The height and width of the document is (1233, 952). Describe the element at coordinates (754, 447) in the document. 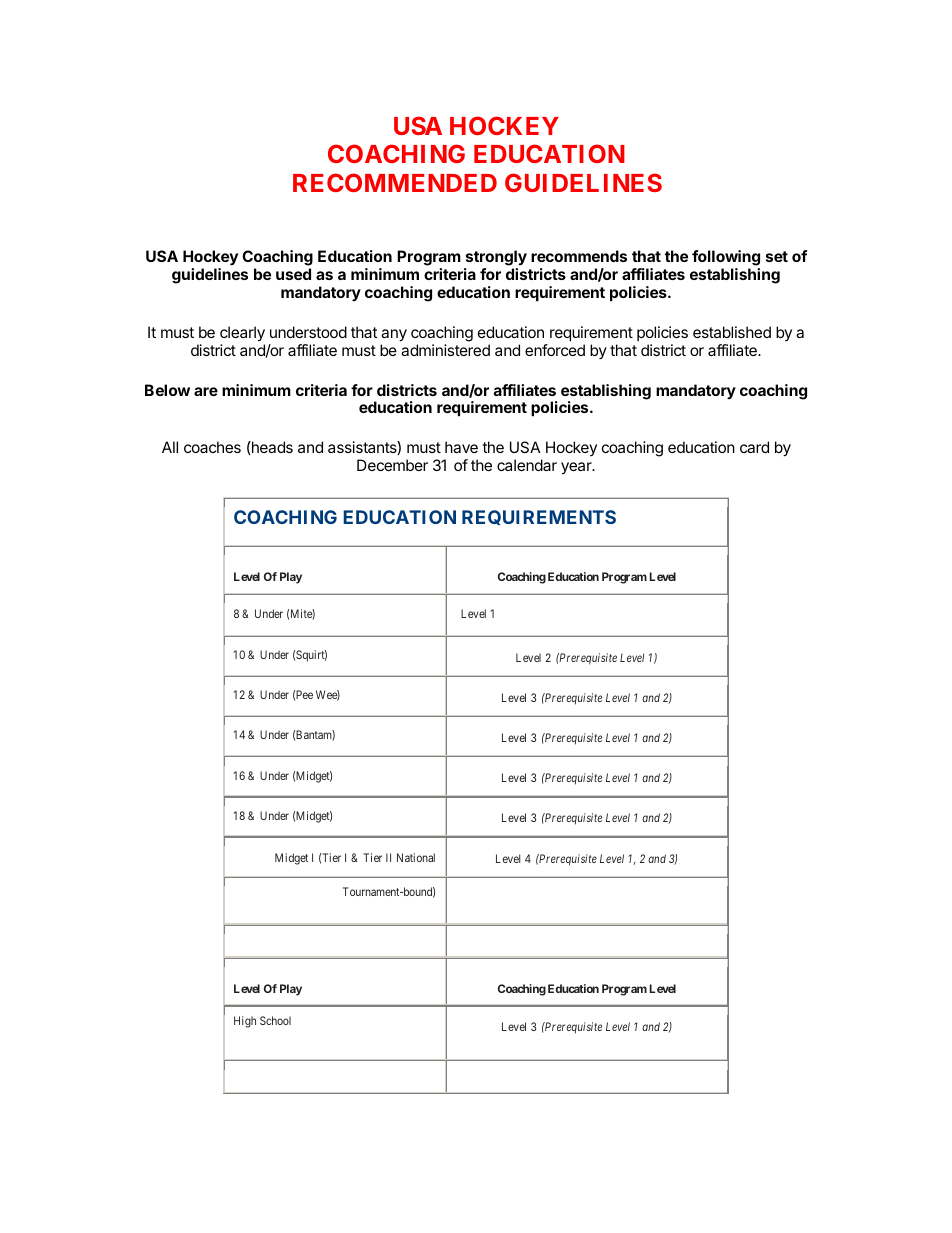

I see `card` at that location.
